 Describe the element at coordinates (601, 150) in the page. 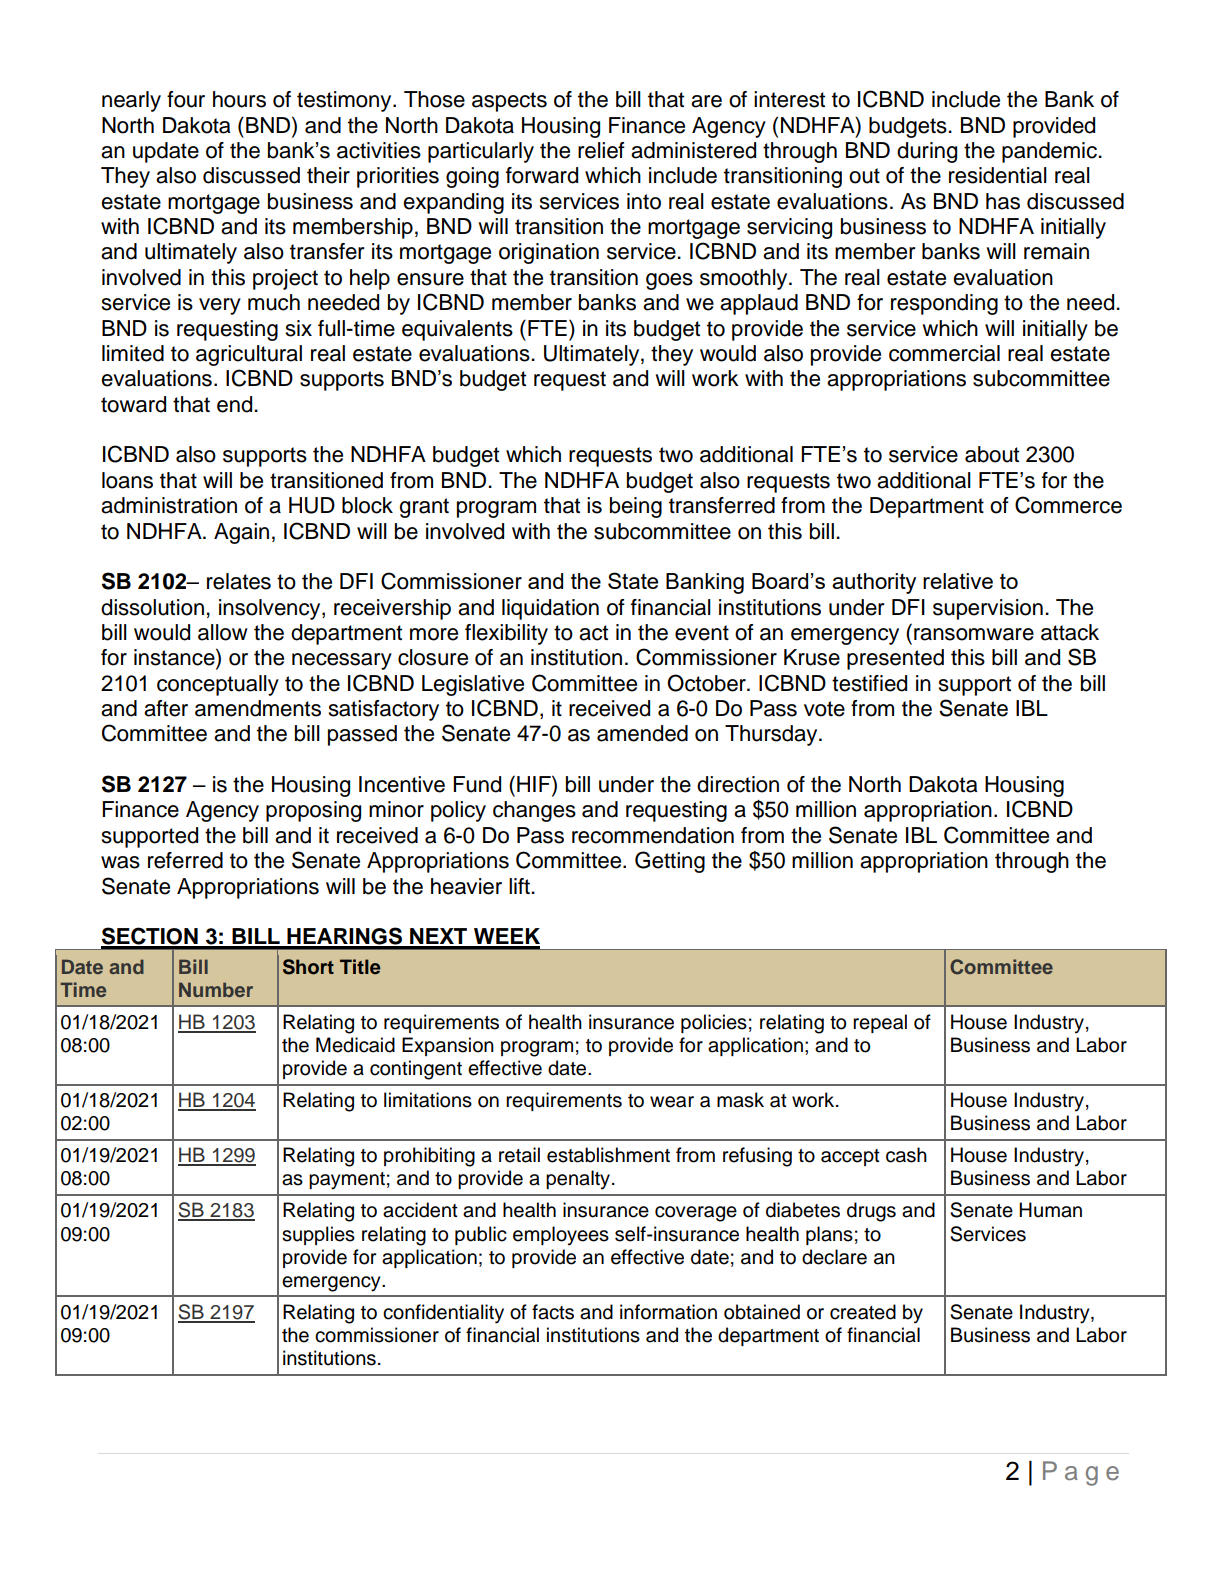

I see `relief` at that location.
